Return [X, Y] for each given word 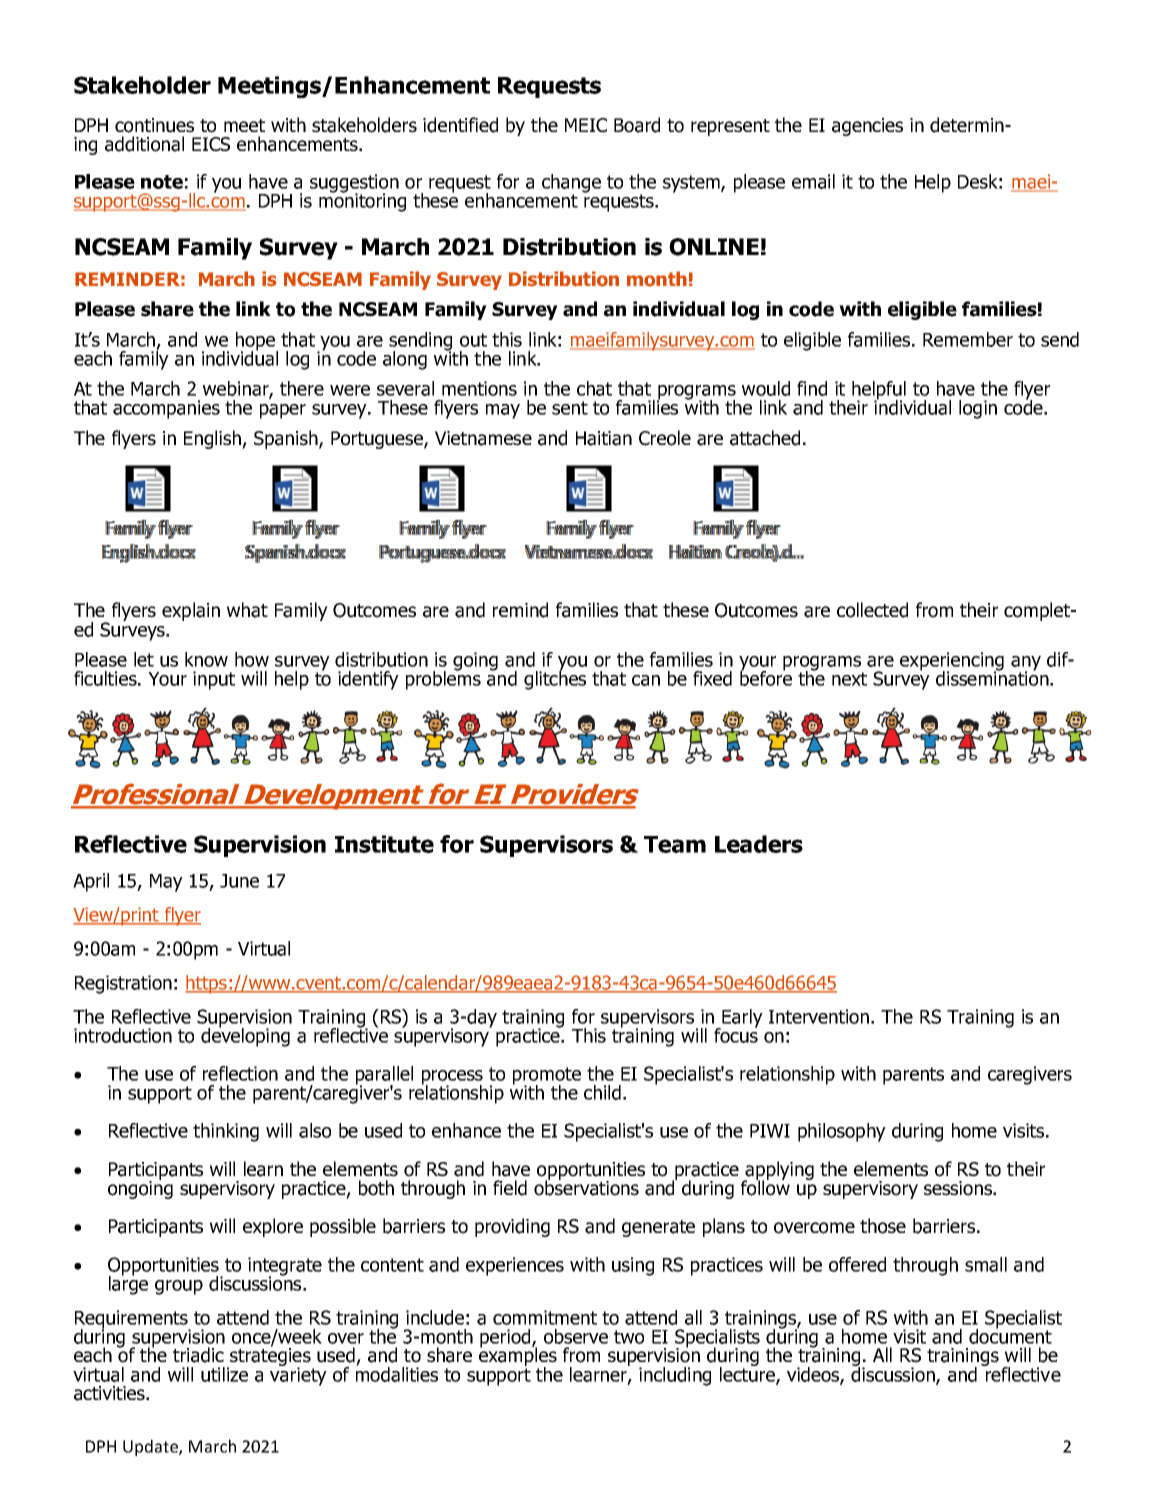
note [162, 182]
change [571, 184]
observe [576, 1336]
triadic [198, 1355]
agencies [867, 127]
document [1010, 1335]
